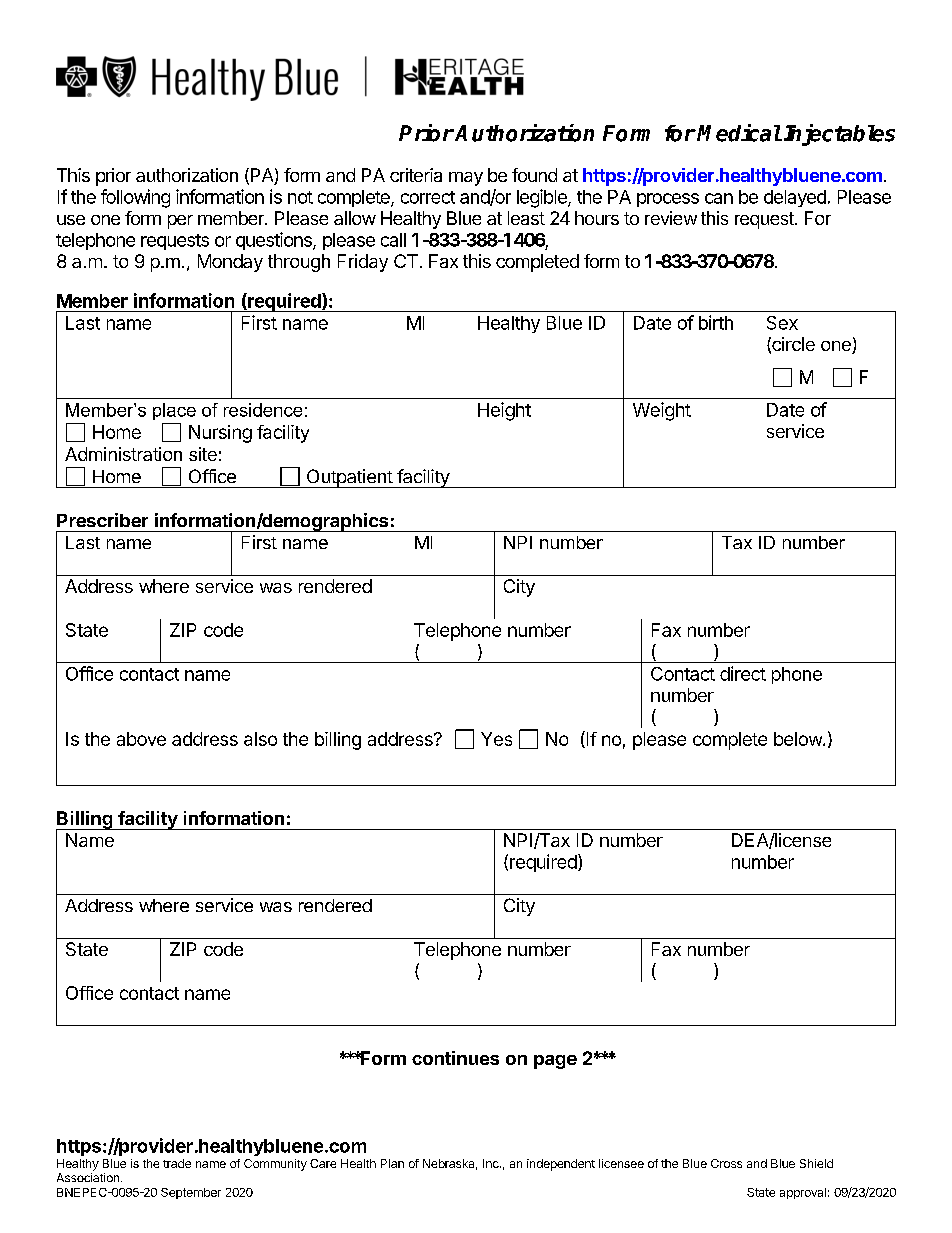 The width and height of the screenshot is (952, 1233). Describe the element at coordinates (496, 739) in the screenshot. I see `Yes` at that location.
